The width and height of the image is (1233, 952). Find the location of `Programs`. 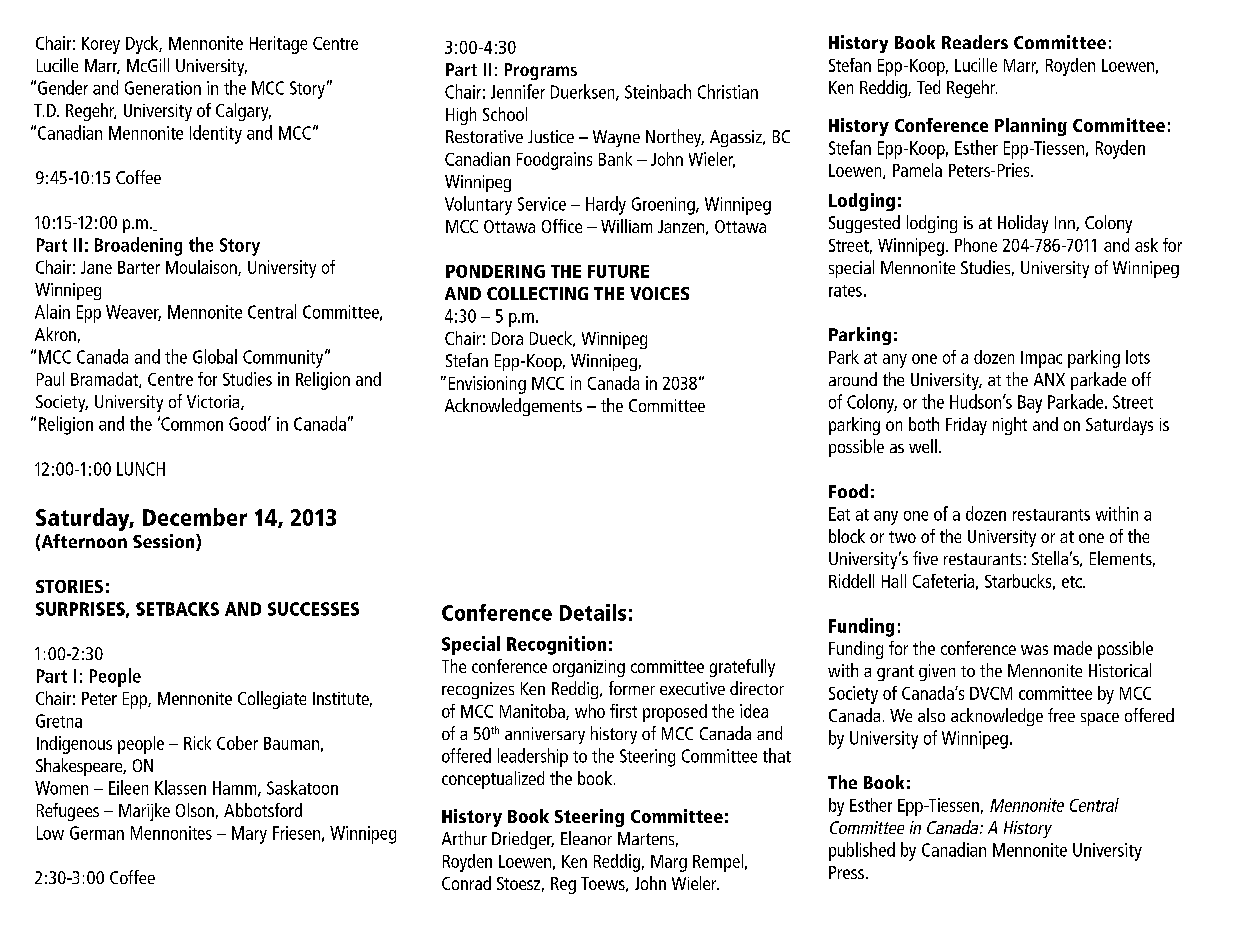

Programs is located at coordinates (541, 71).
